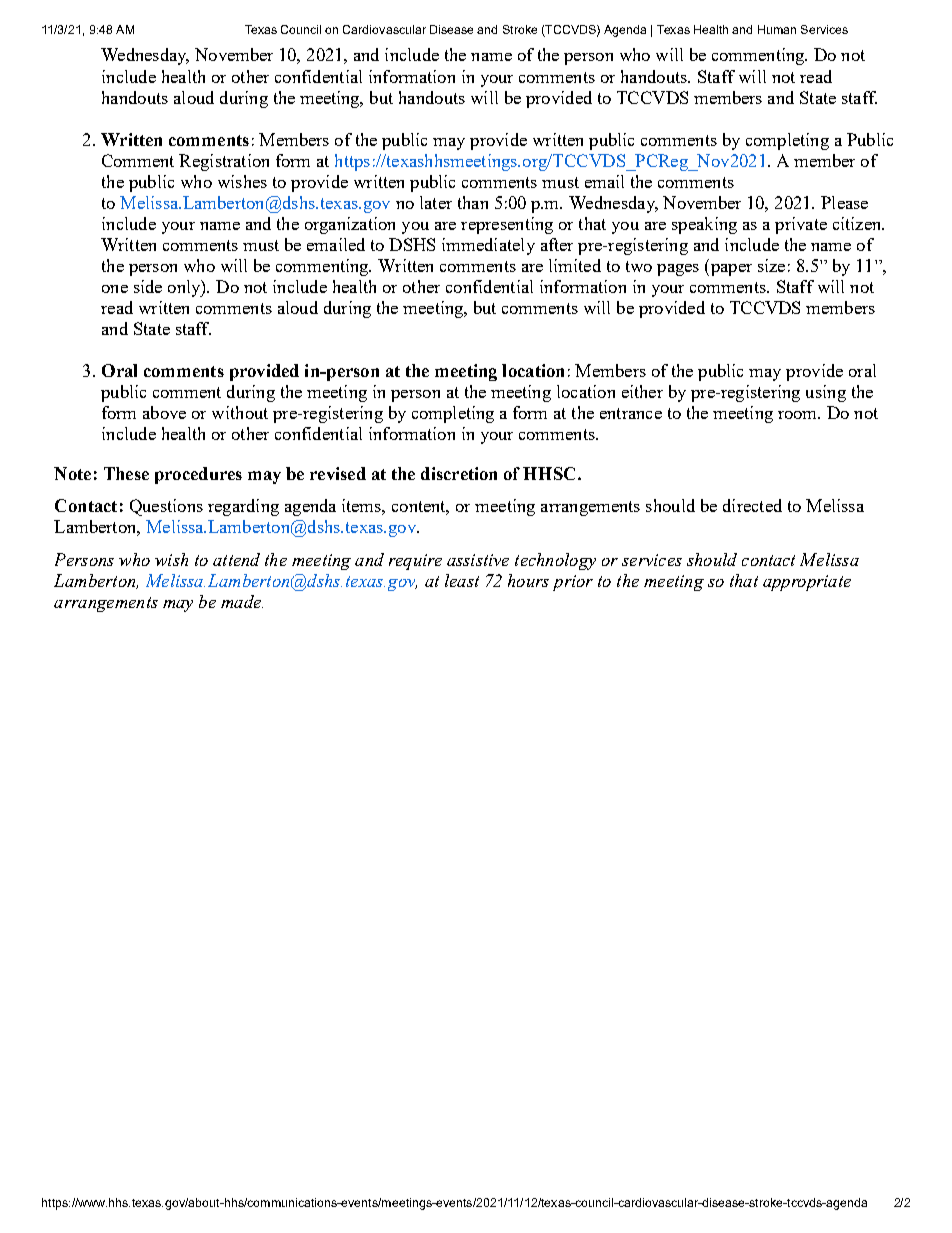 This document has width=952, height=1233. I want to click on made, so click(242, 601).
